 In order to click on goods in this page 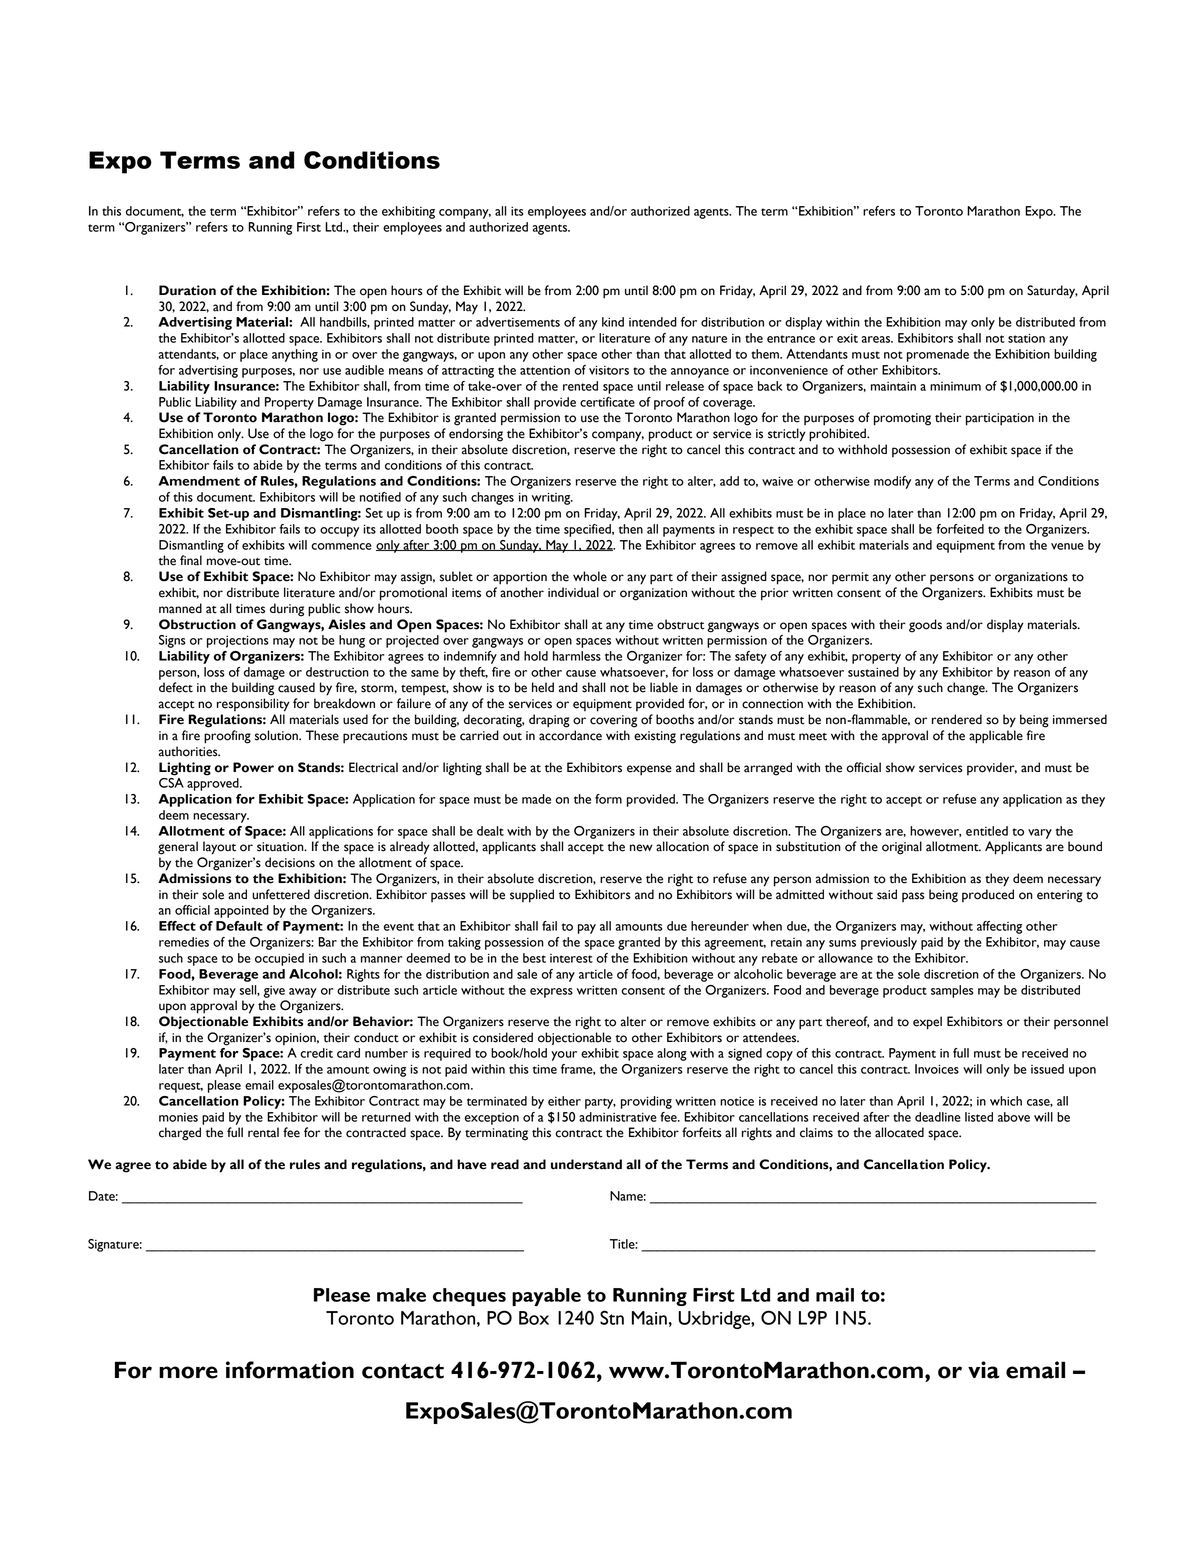, I will do `click(925, 626)`.
